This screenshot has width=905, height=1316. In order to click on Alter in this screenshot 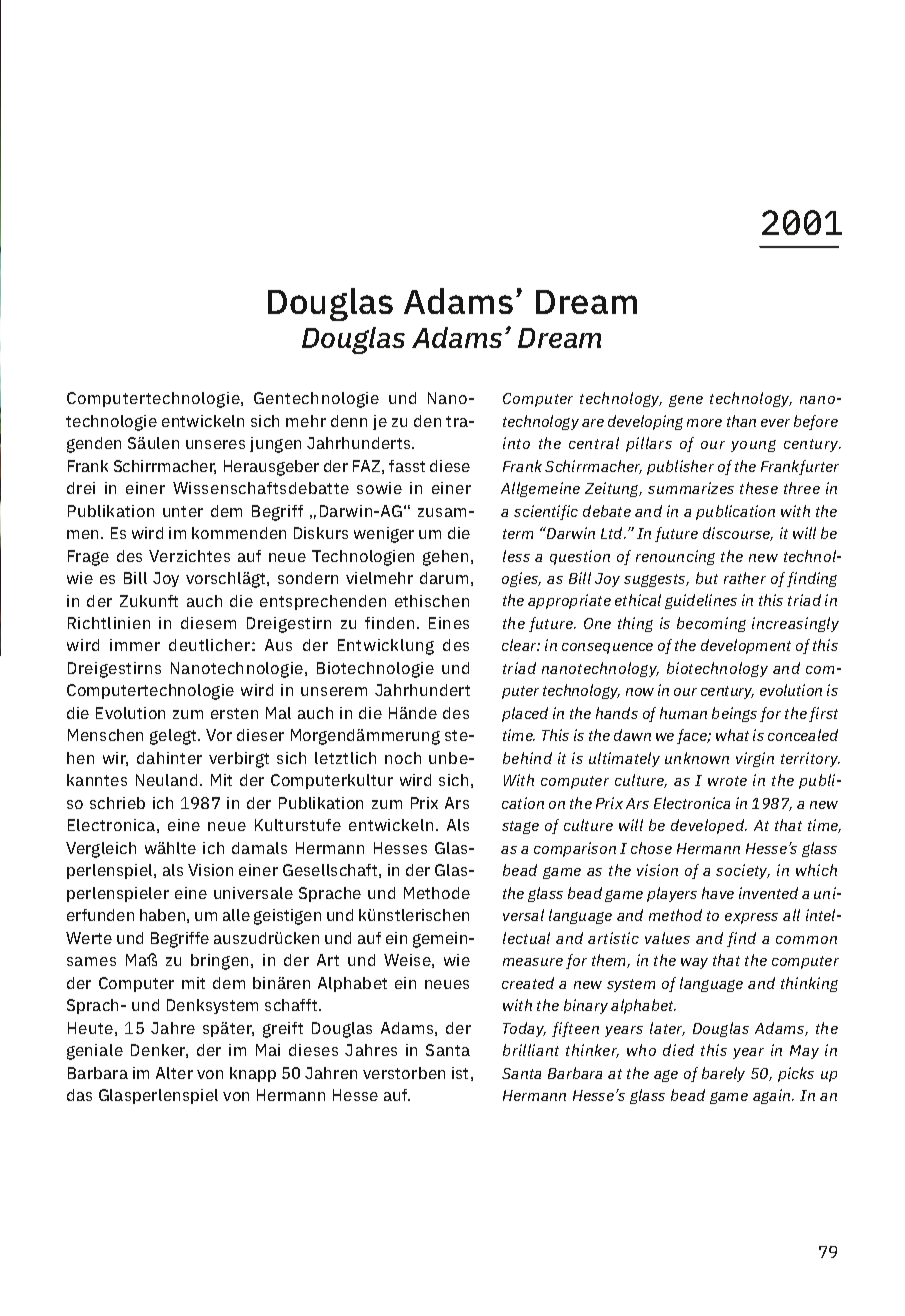, I will do `click(174, 1073)`.
